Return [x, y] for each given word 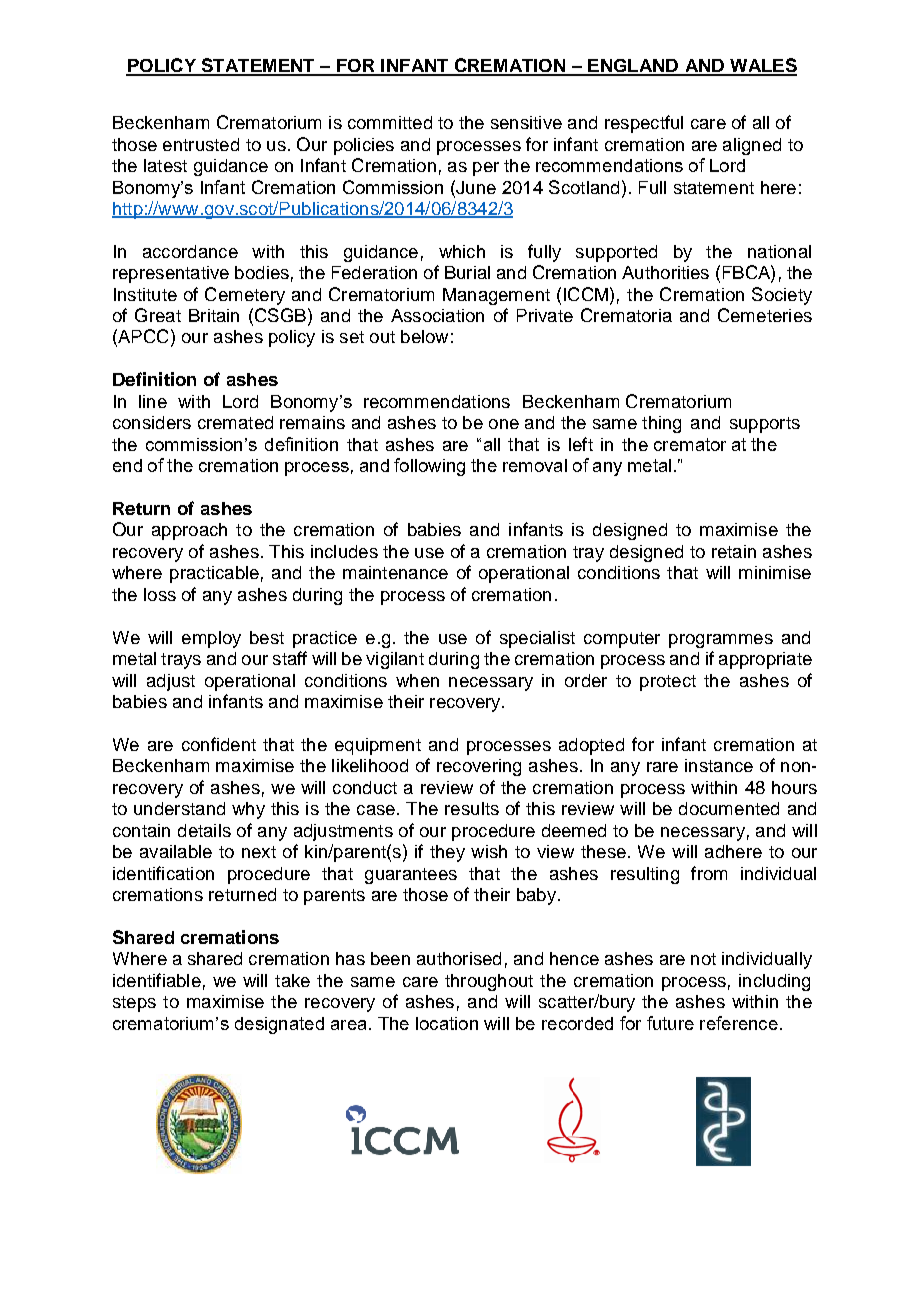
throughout [489, 982]
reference [739, 1023]
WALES [762, 66]
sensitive [526, 122]
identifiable [157, 980]
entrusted [201, 144]
